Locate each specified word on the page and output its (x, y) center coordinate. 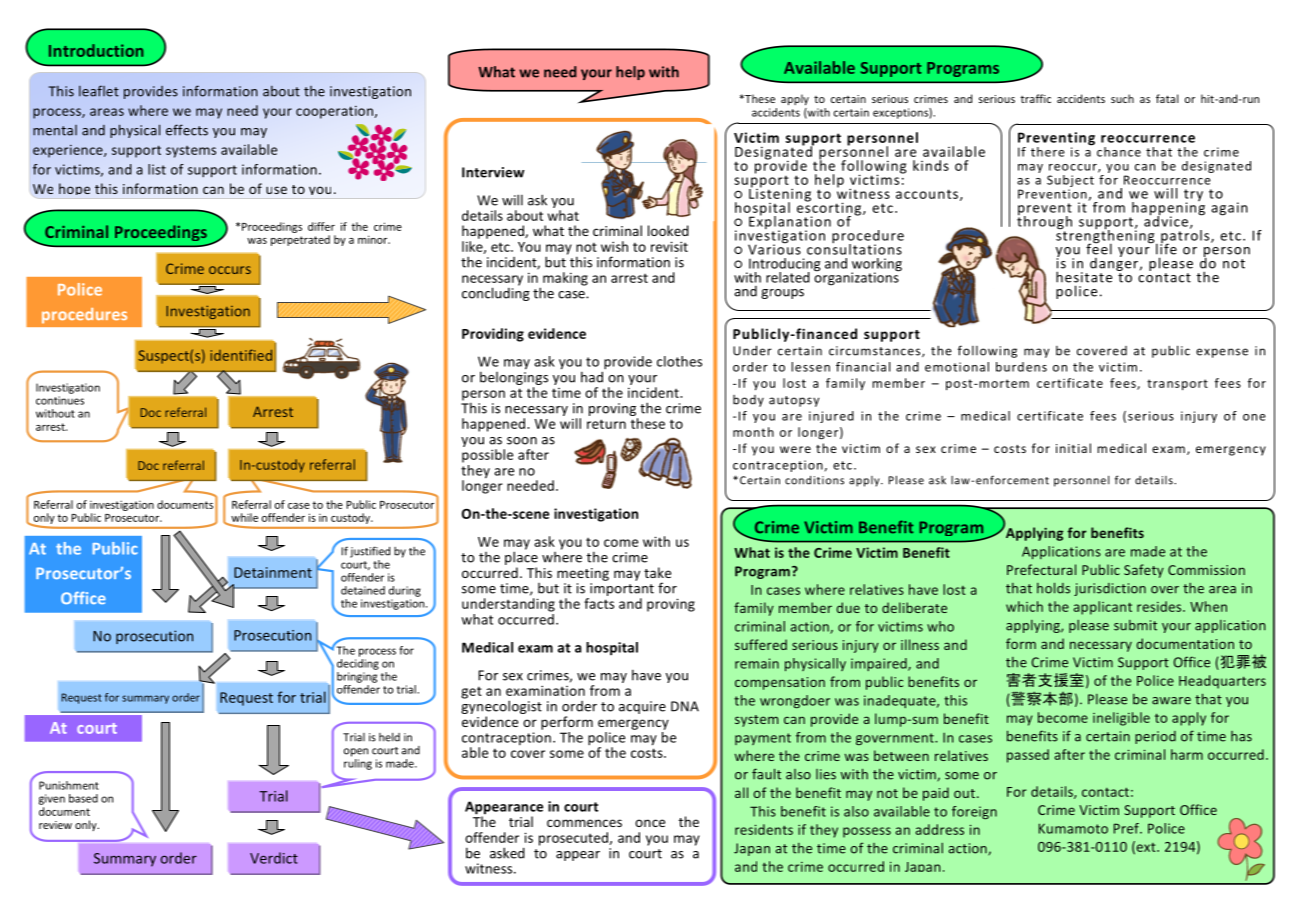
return (606, 424)
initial (1073, 448)
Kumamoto (1073, 828)
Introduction (96, 50)
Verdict (274, 858)
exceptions (901, 113)
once (650, 823)
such (1122, 98)
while (244, 517)
